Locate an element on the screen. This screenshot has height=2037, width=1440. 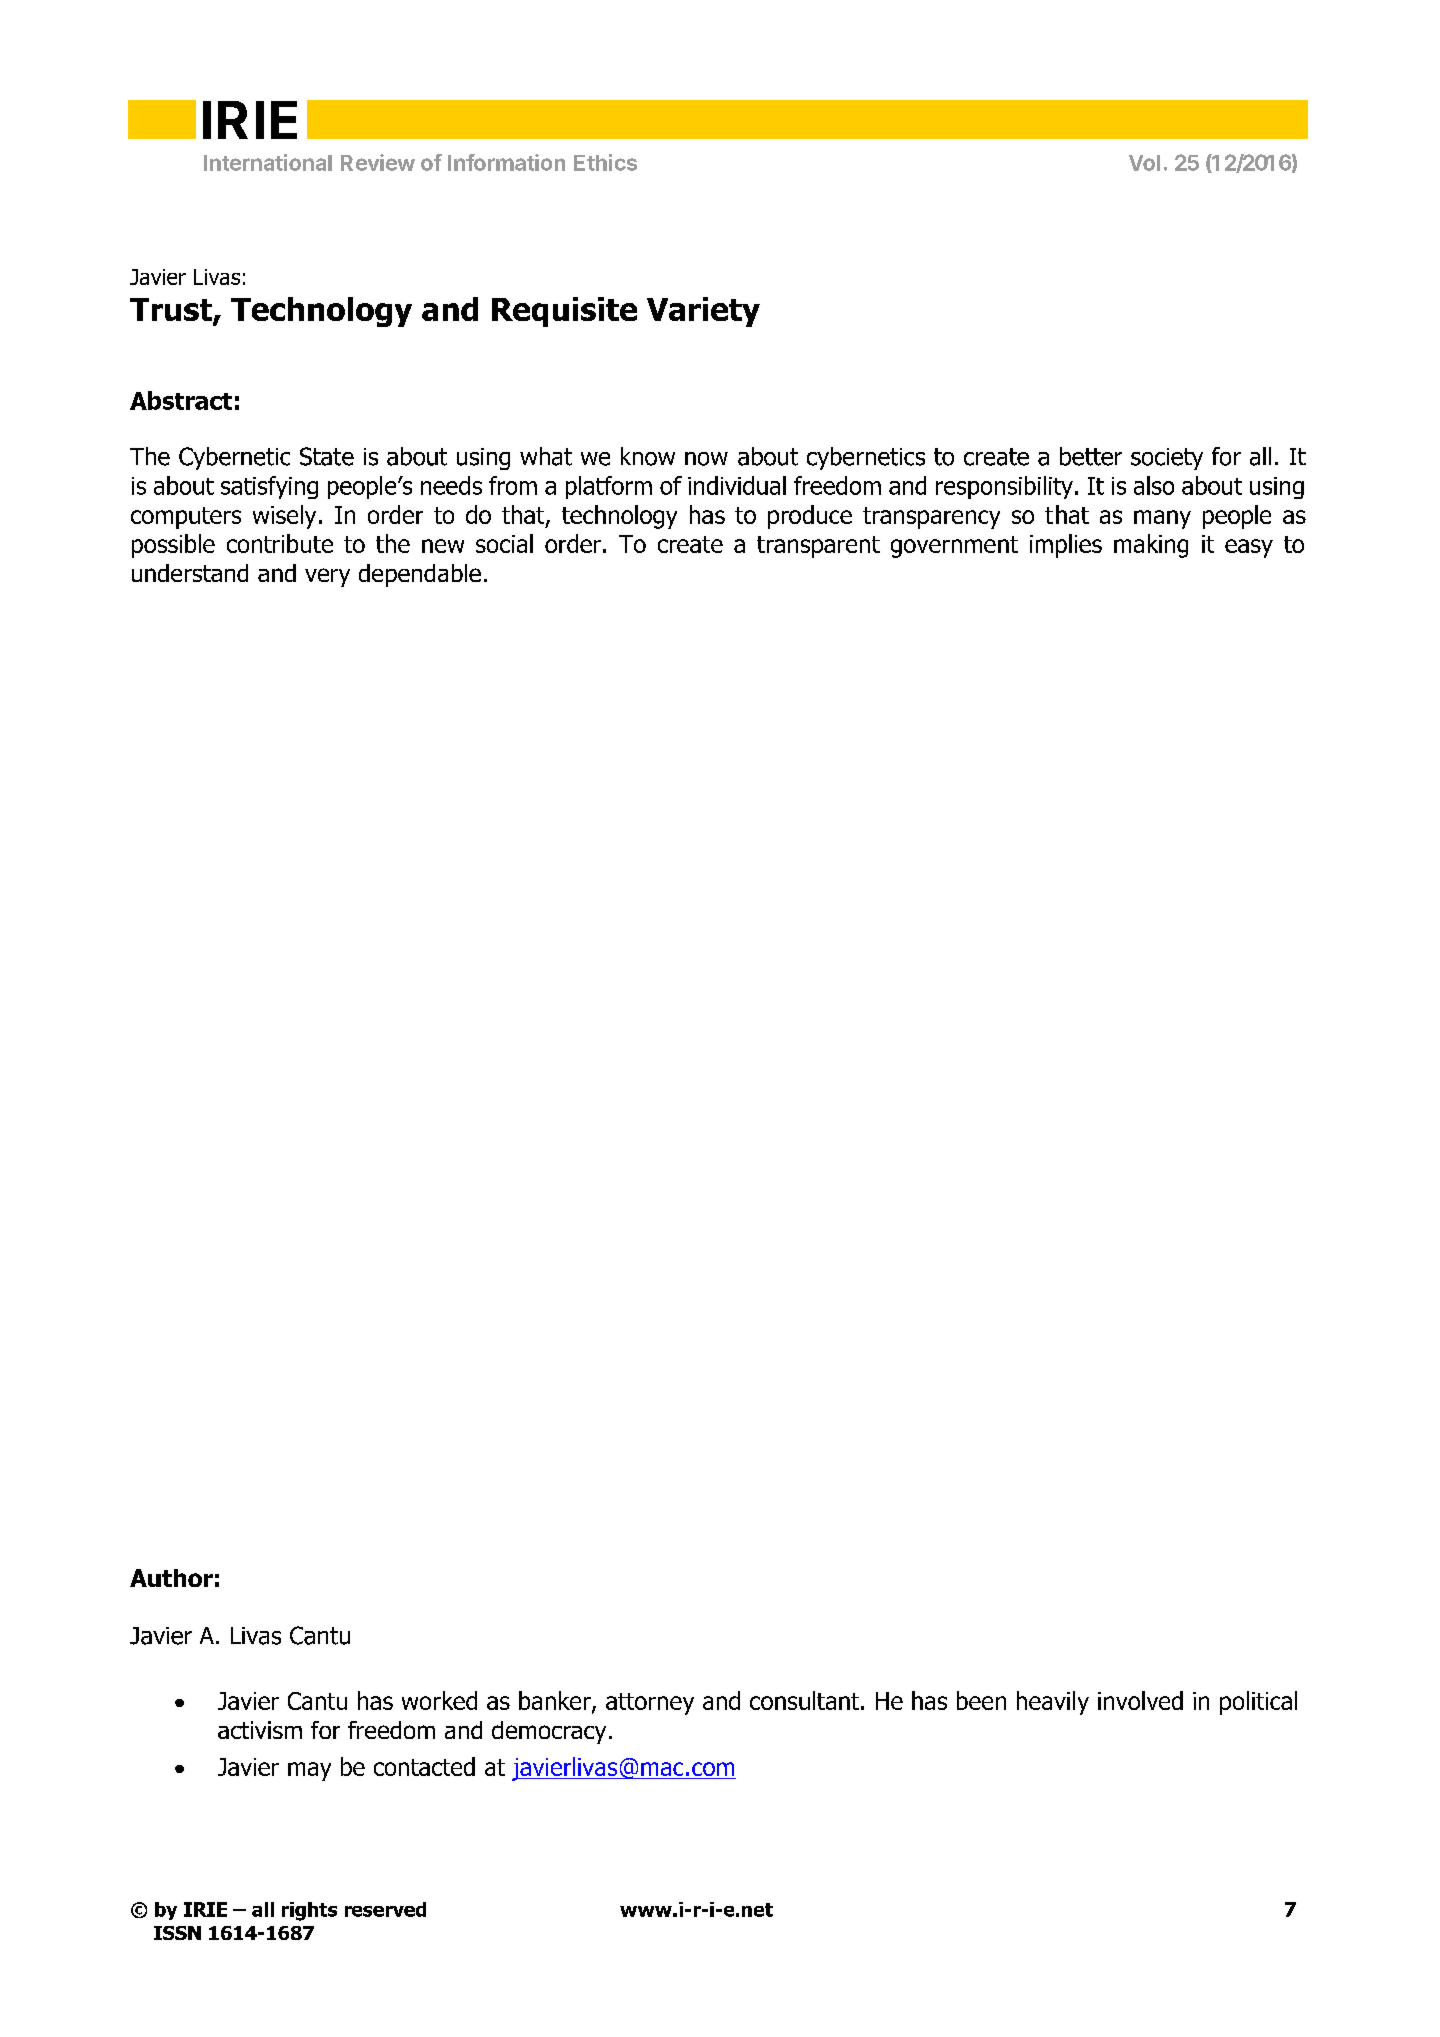
transparent is located at coordinates (818, 547).
